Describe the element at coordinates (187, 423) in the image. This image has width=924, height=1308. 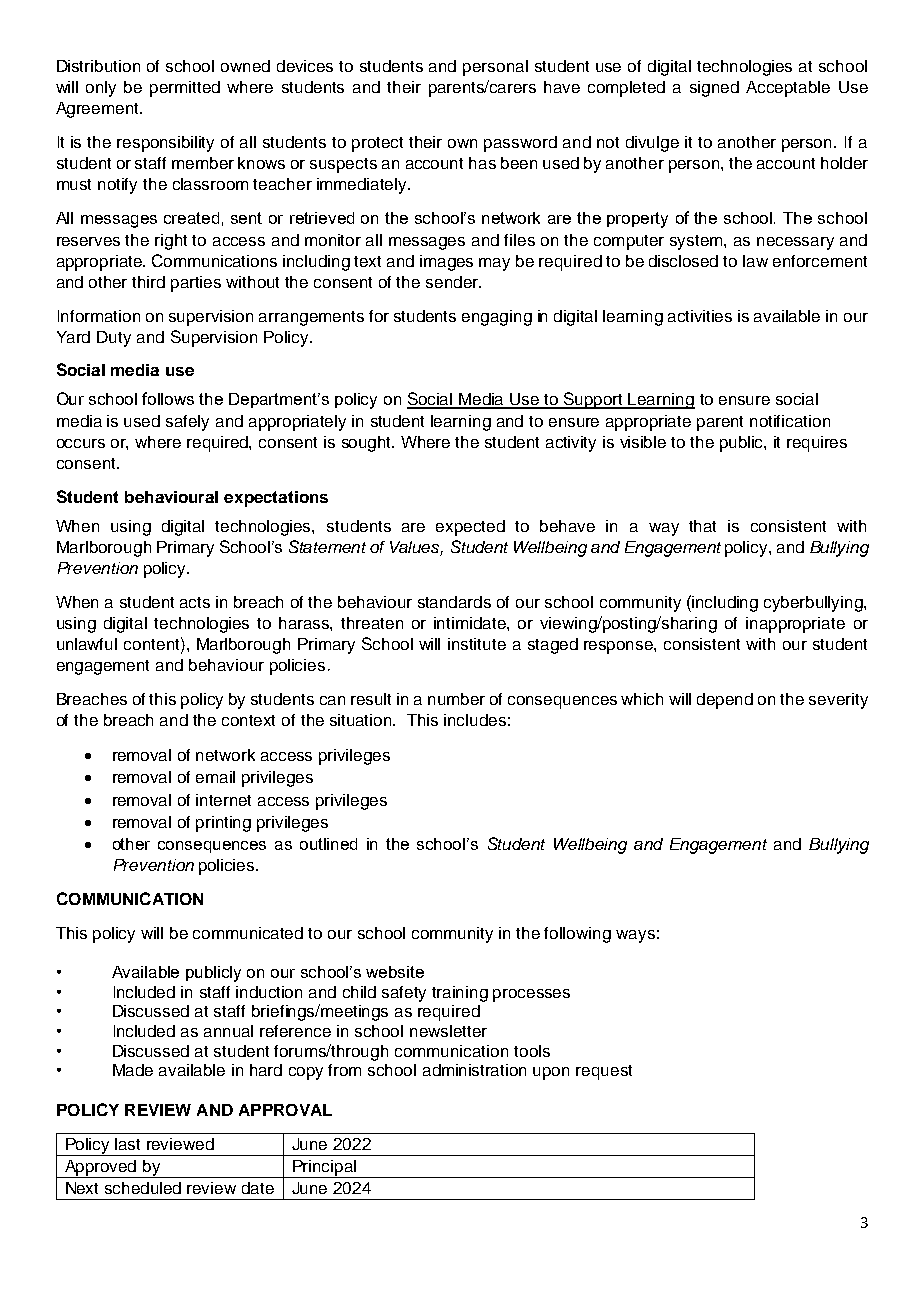
I see `safely` at that location.
